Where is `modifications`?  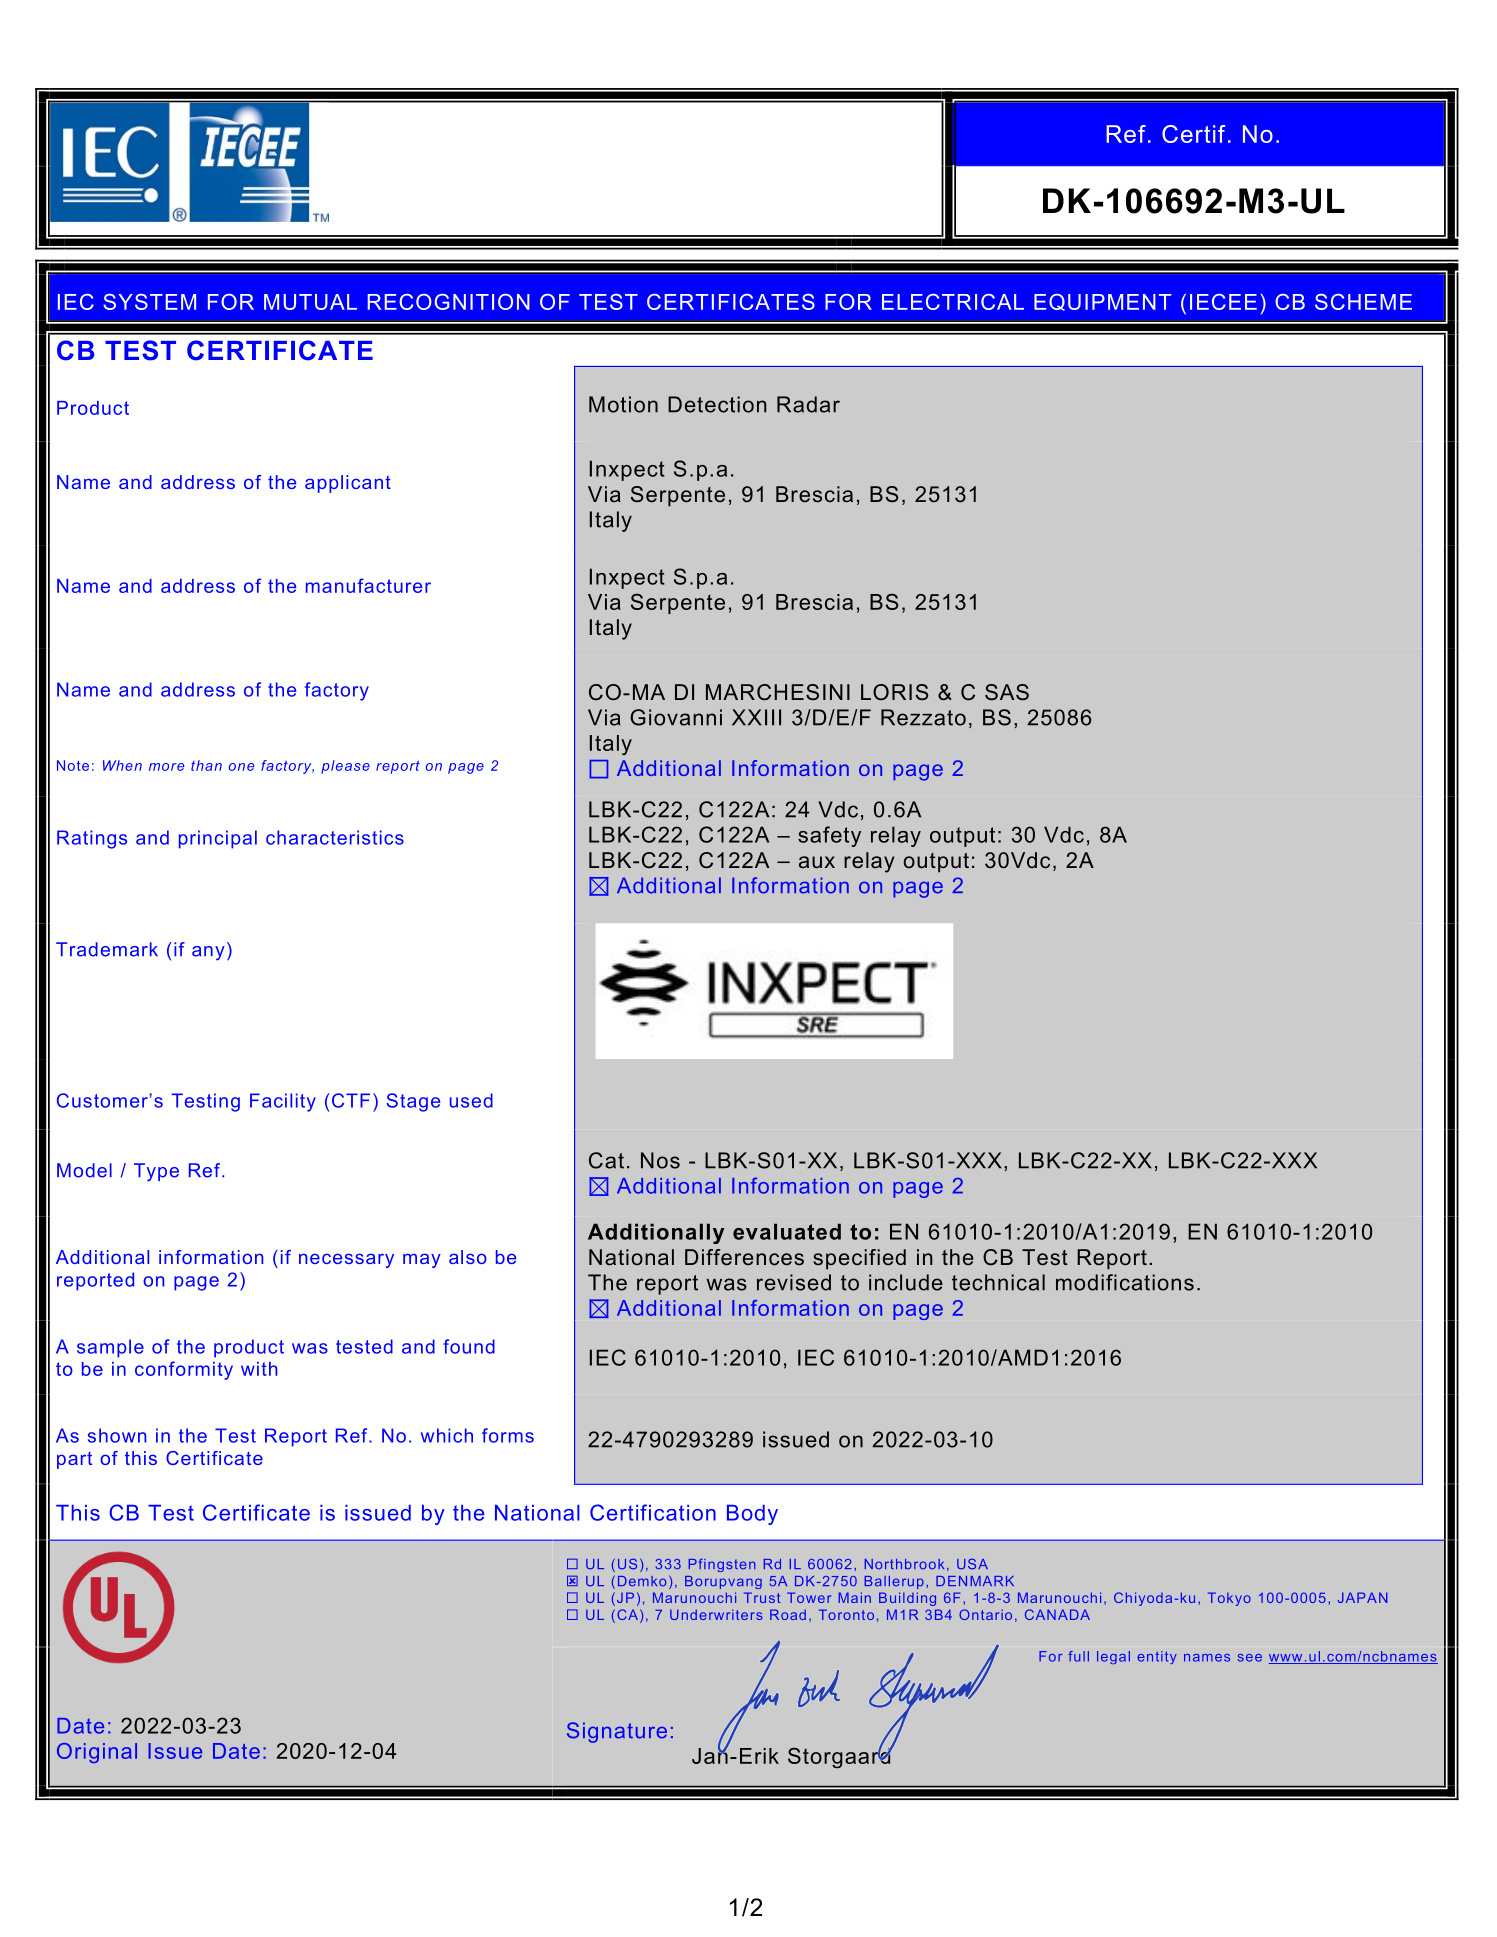
modifications is located at coordinates (1125, 1282).
